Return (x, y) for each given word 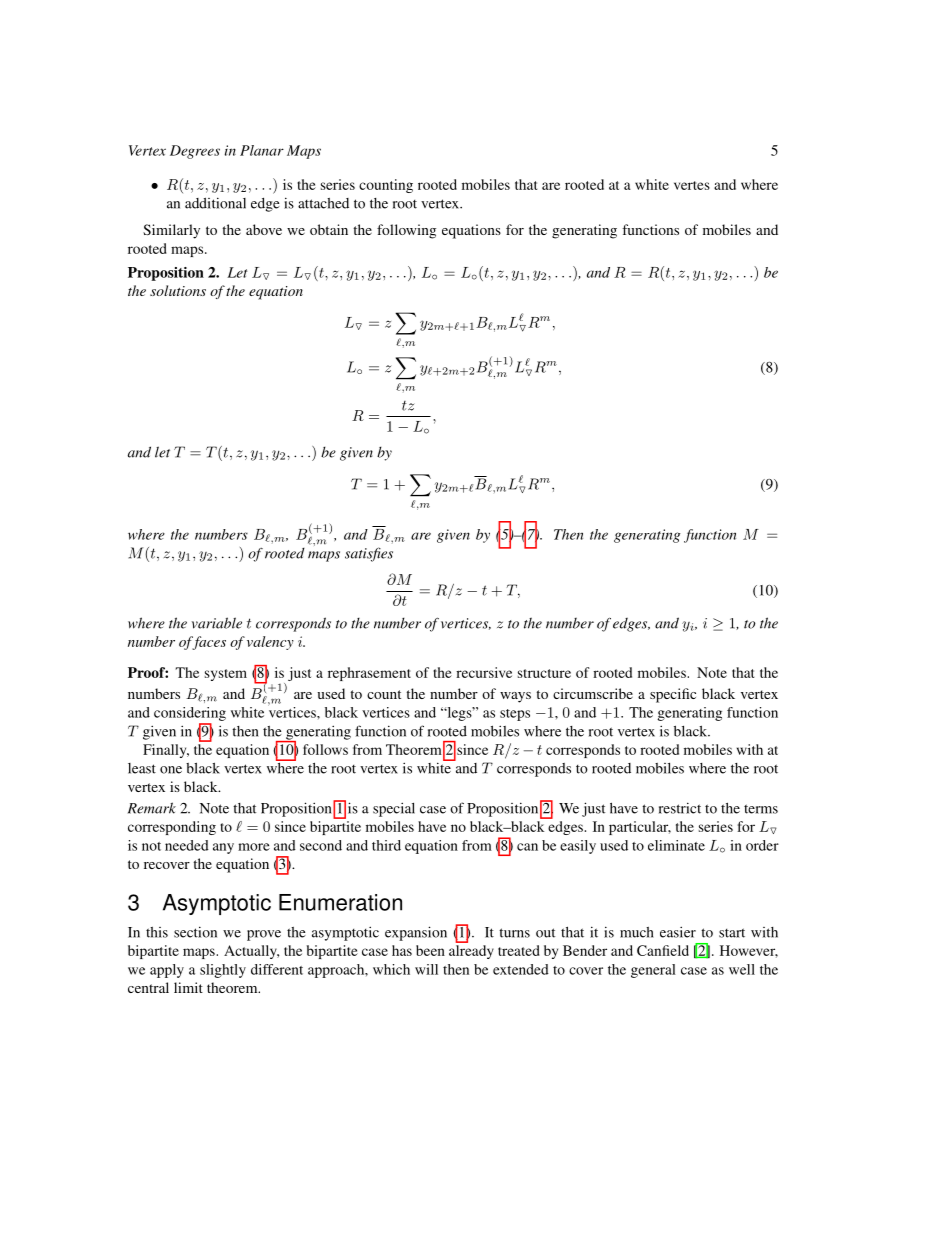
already (471, 952)
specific (673, 695)
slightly (223, 971)
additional (215, 203)
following (406, 231)
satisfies (369, 554)
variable (217, 623)
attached (323, 203)
